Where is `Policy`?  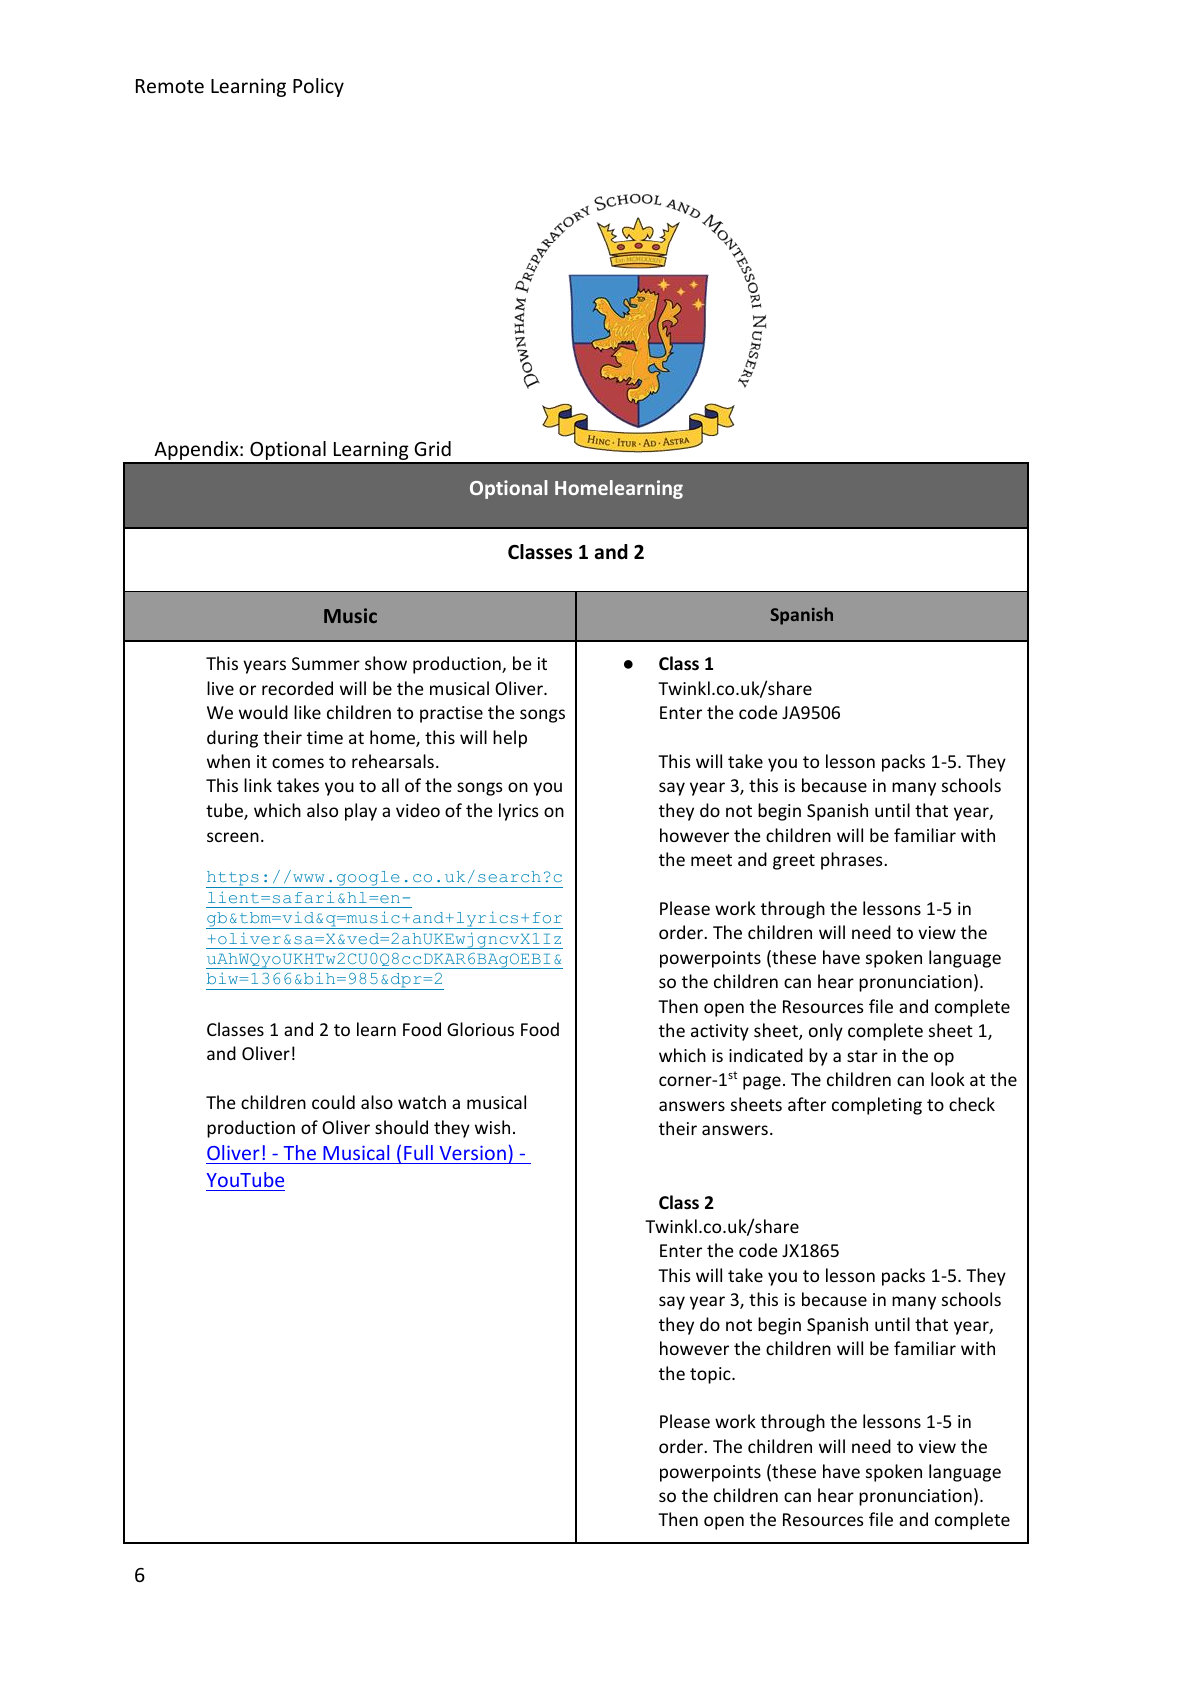
Policy is located at coordinates (318, 87).
